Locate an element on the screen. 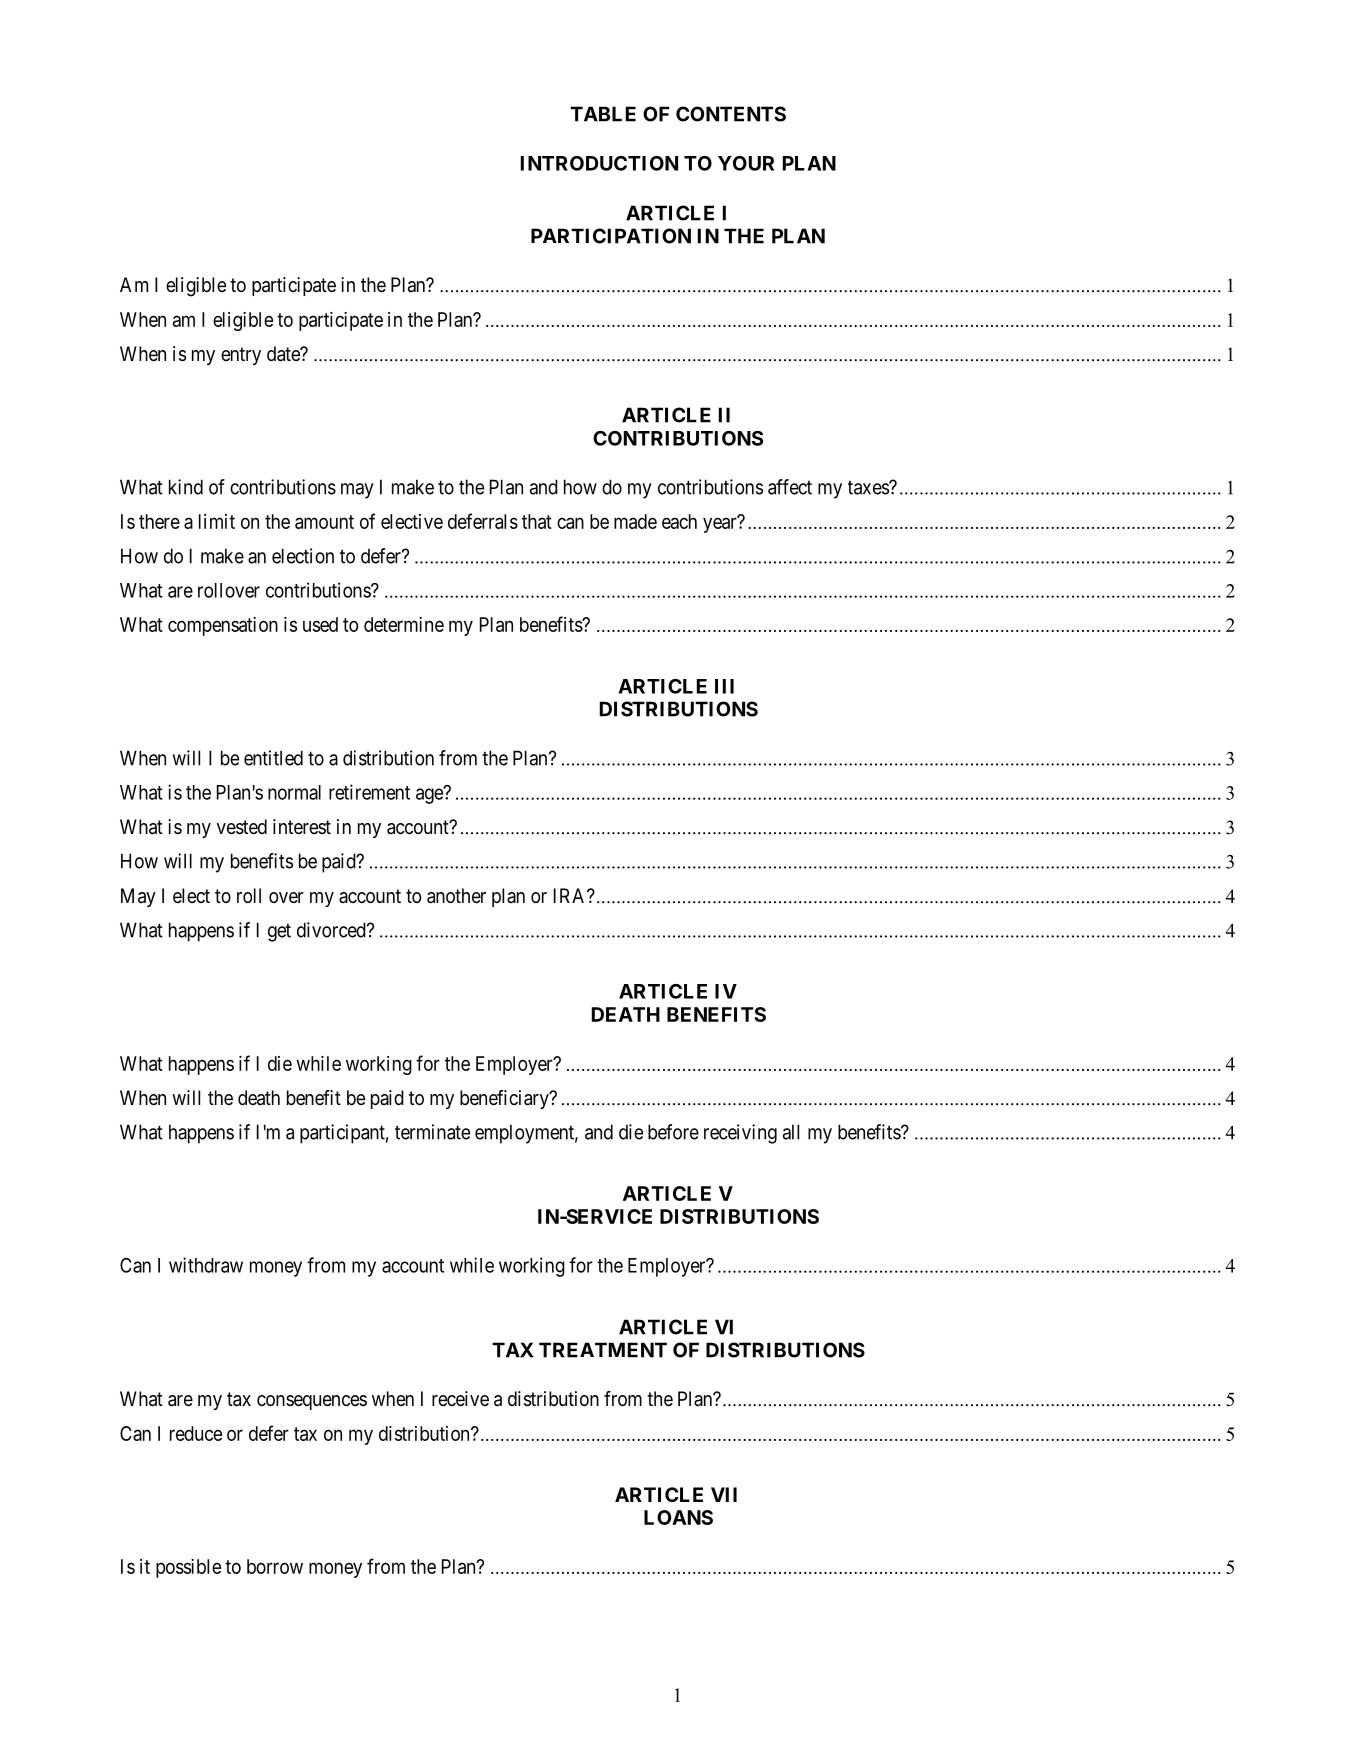 This screenshot has width=1355, height=1754. another is located at coordinates (456, 896).
